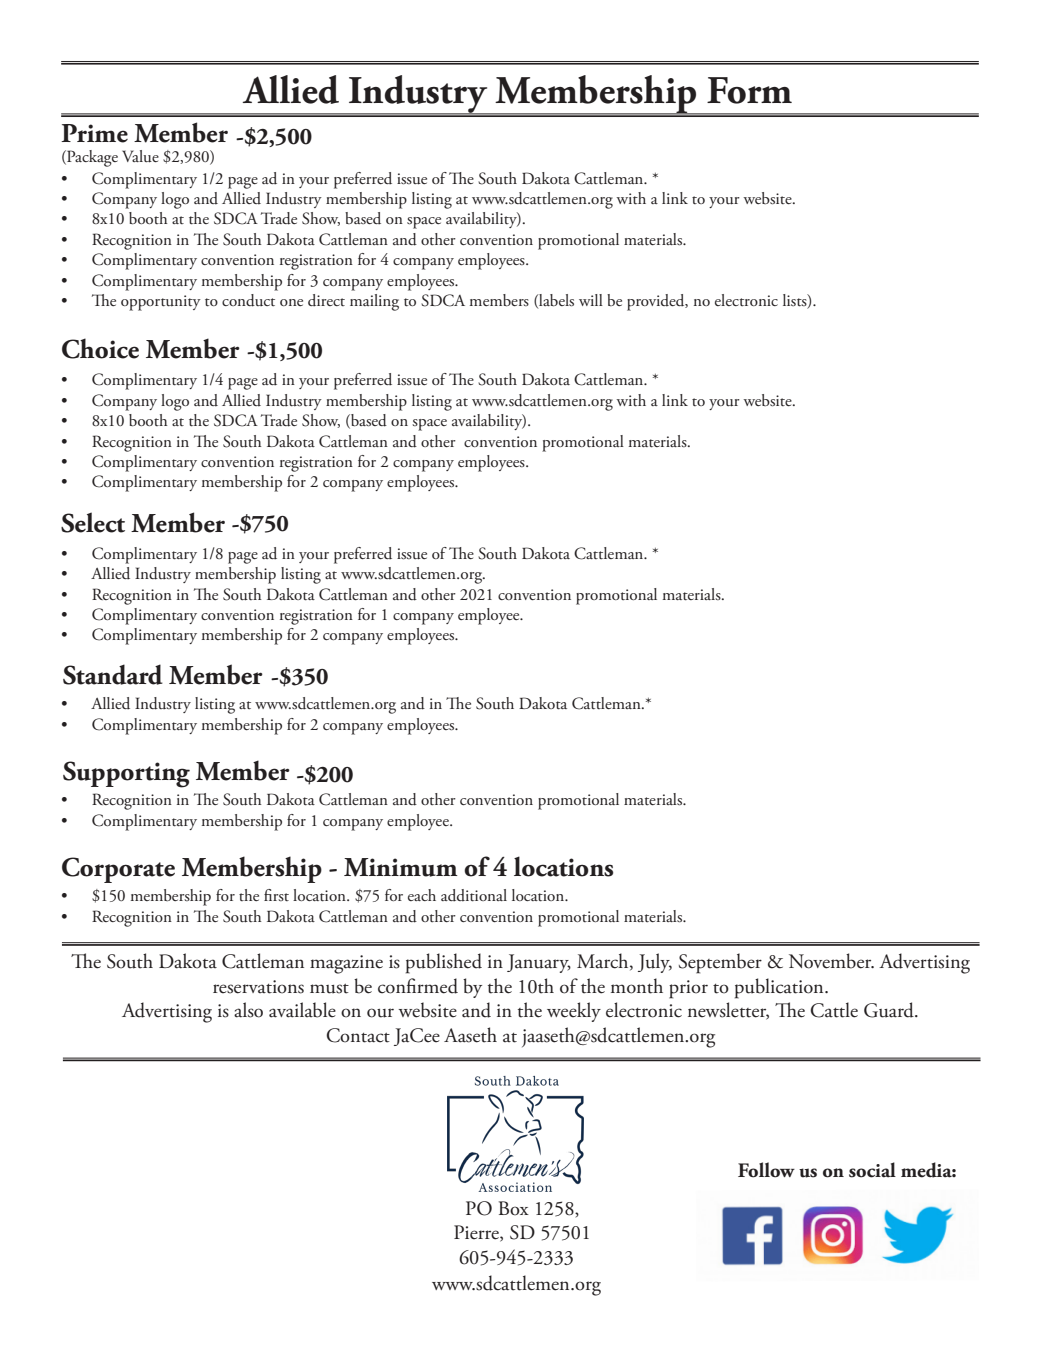 This document has width=1040, height=1346. Describe the element at coordinates (161, 303) in the document. I see `opportunity` at that location.
